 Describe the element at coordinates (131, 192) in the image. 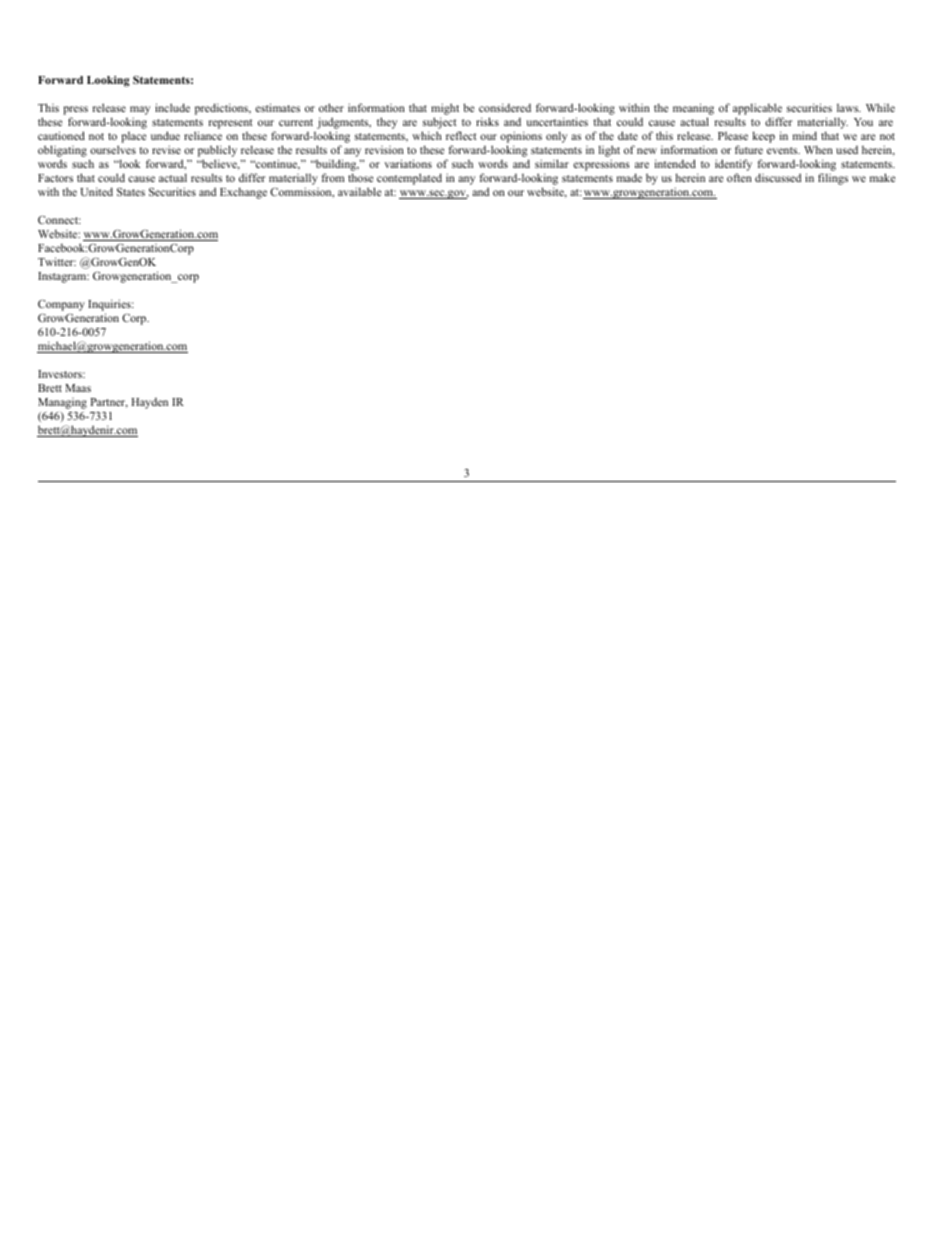

I see `States` at that location.
